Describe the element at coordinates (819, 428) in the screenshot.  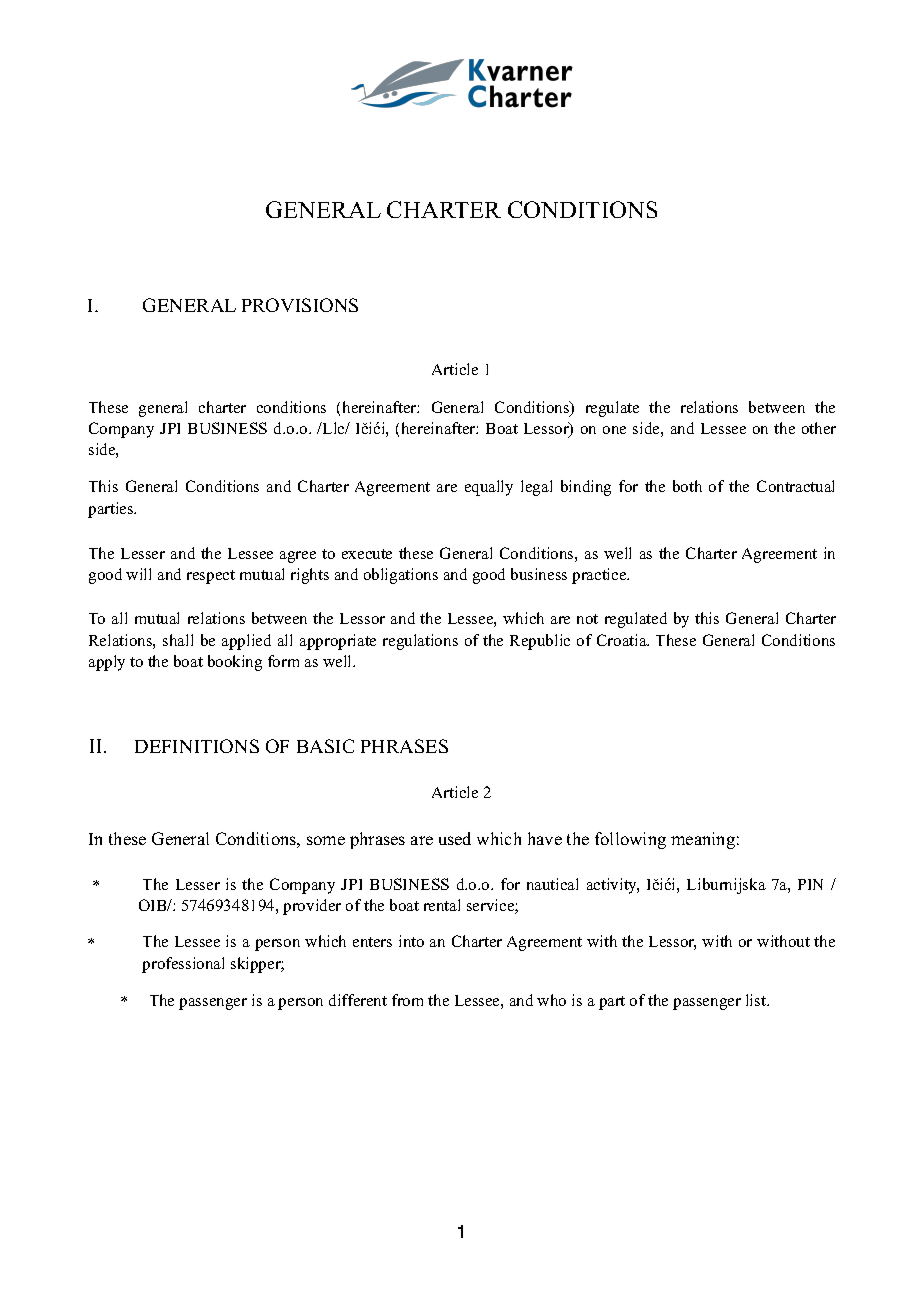
I see `other` at that location.
